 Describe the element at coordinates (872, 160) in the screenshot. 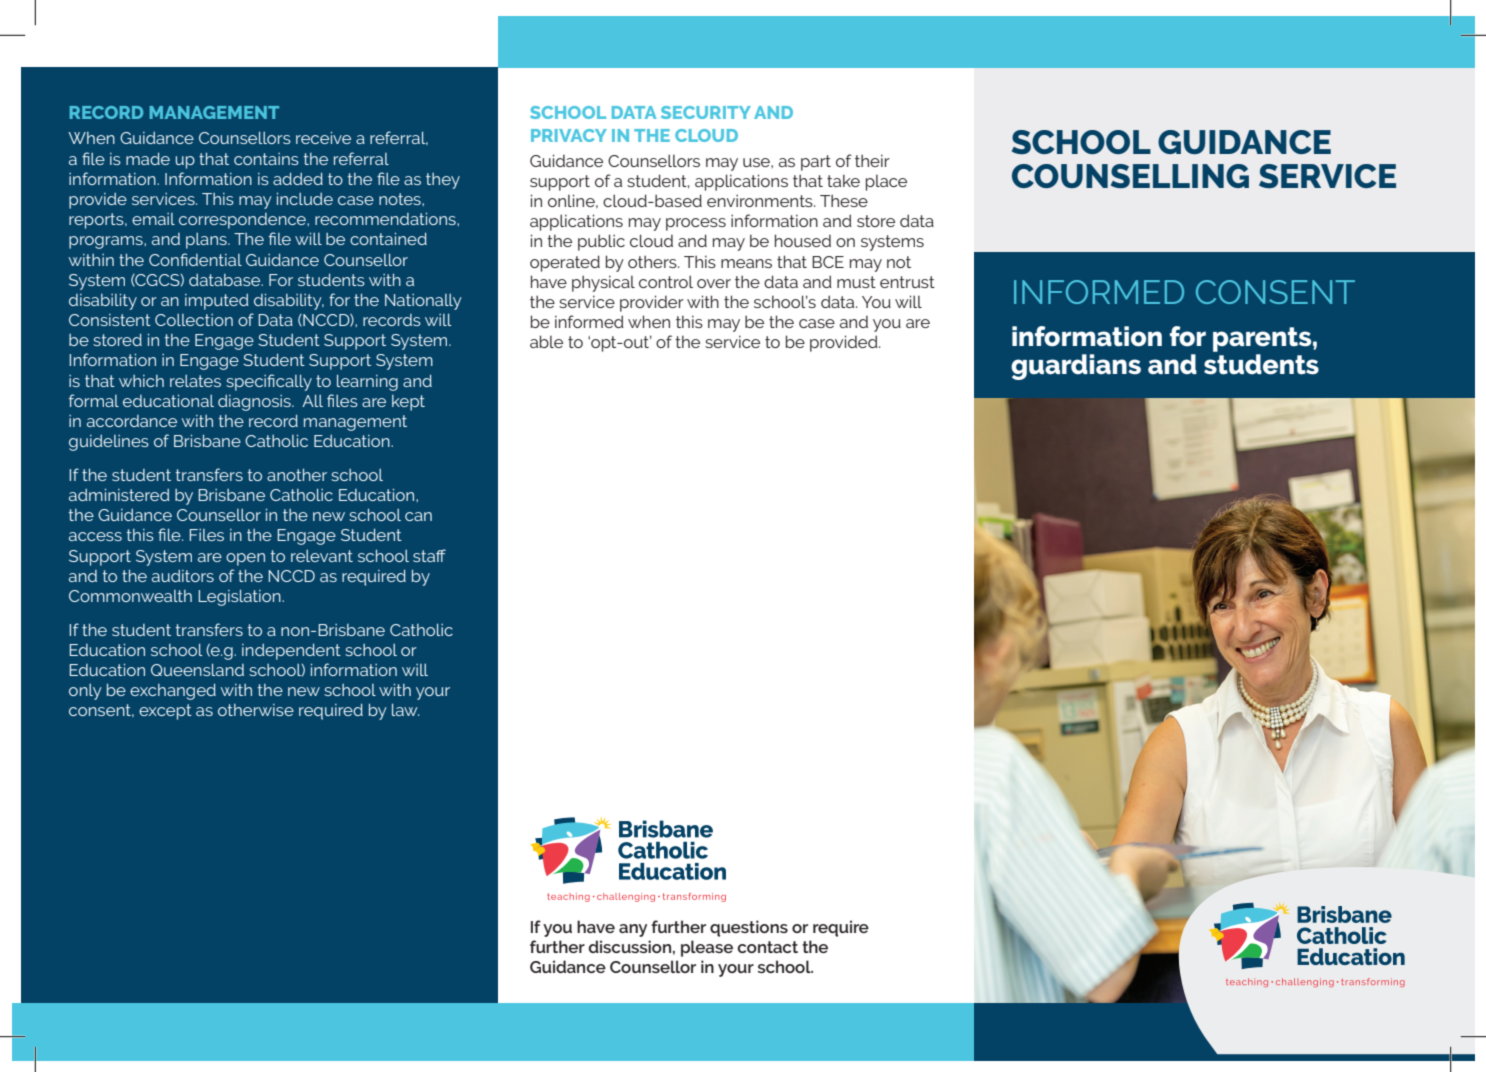

I see `their` at that location.
